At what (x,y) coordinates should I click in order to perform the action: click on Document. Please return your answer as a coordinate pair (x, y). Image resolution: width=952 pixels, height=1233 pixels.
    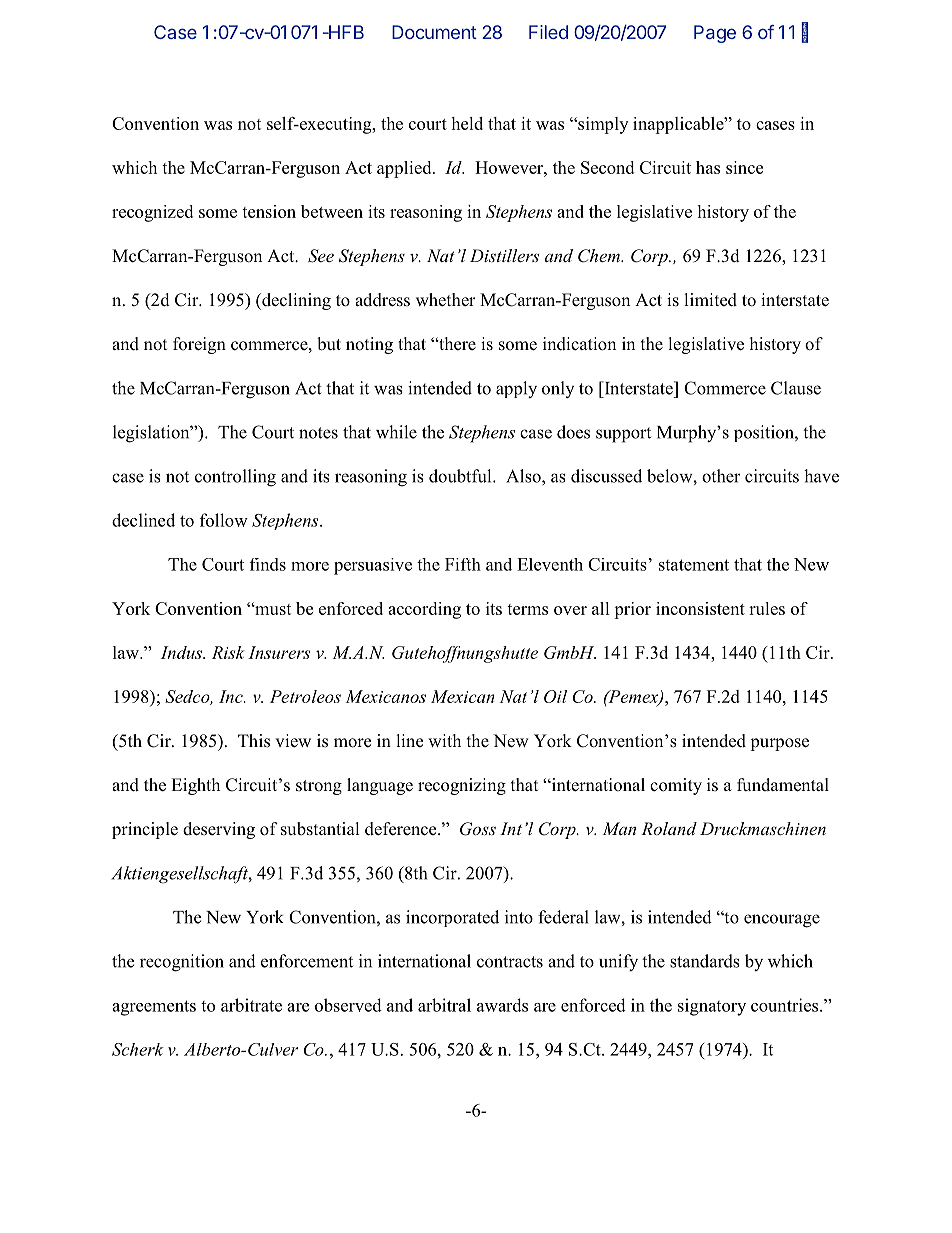
    Looking at the image, I should click on (434, 32).
